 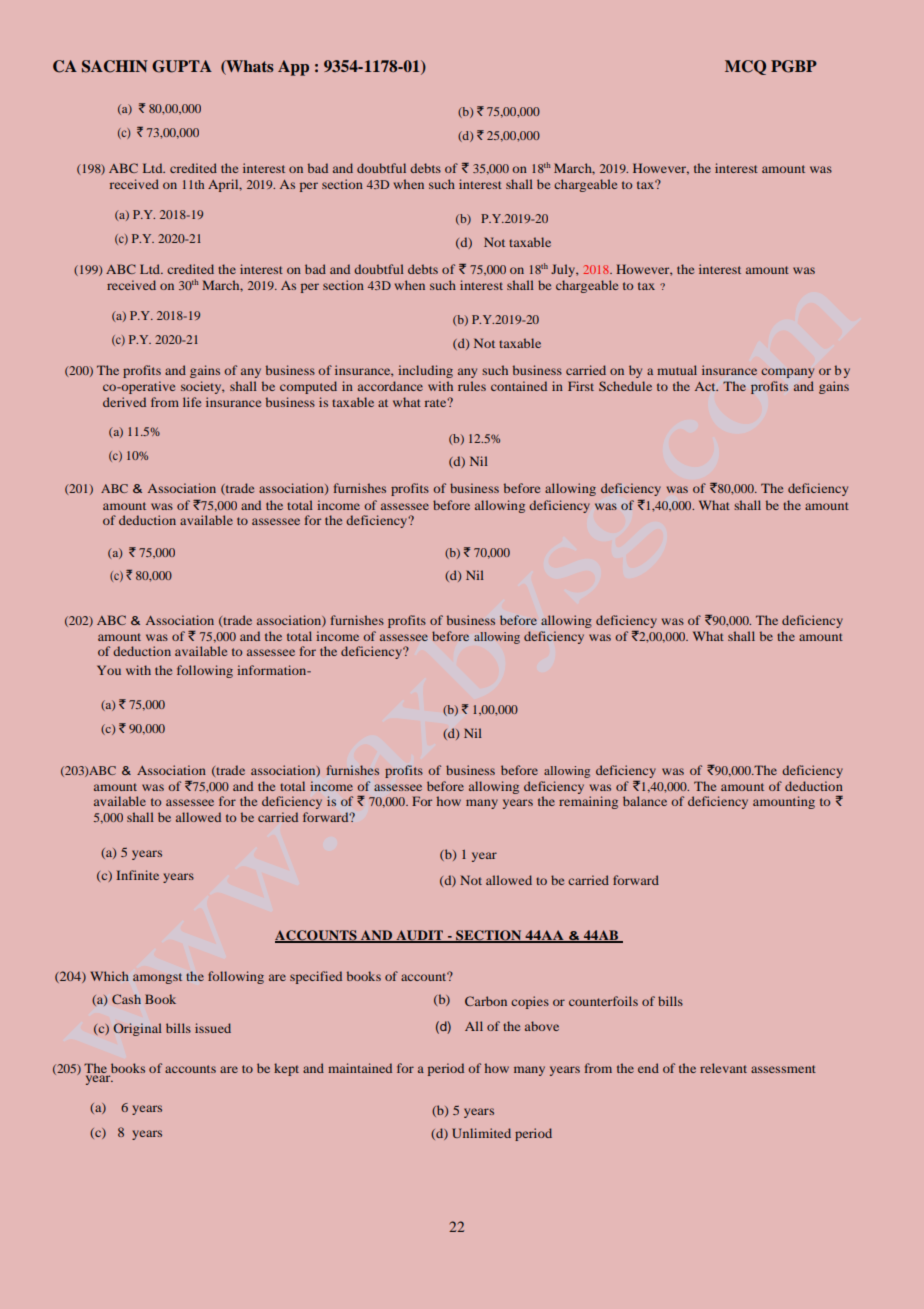 What do you see at coordinates (192, 402) in the screenshot?
I see `life` at bounding box center [192, 402].
